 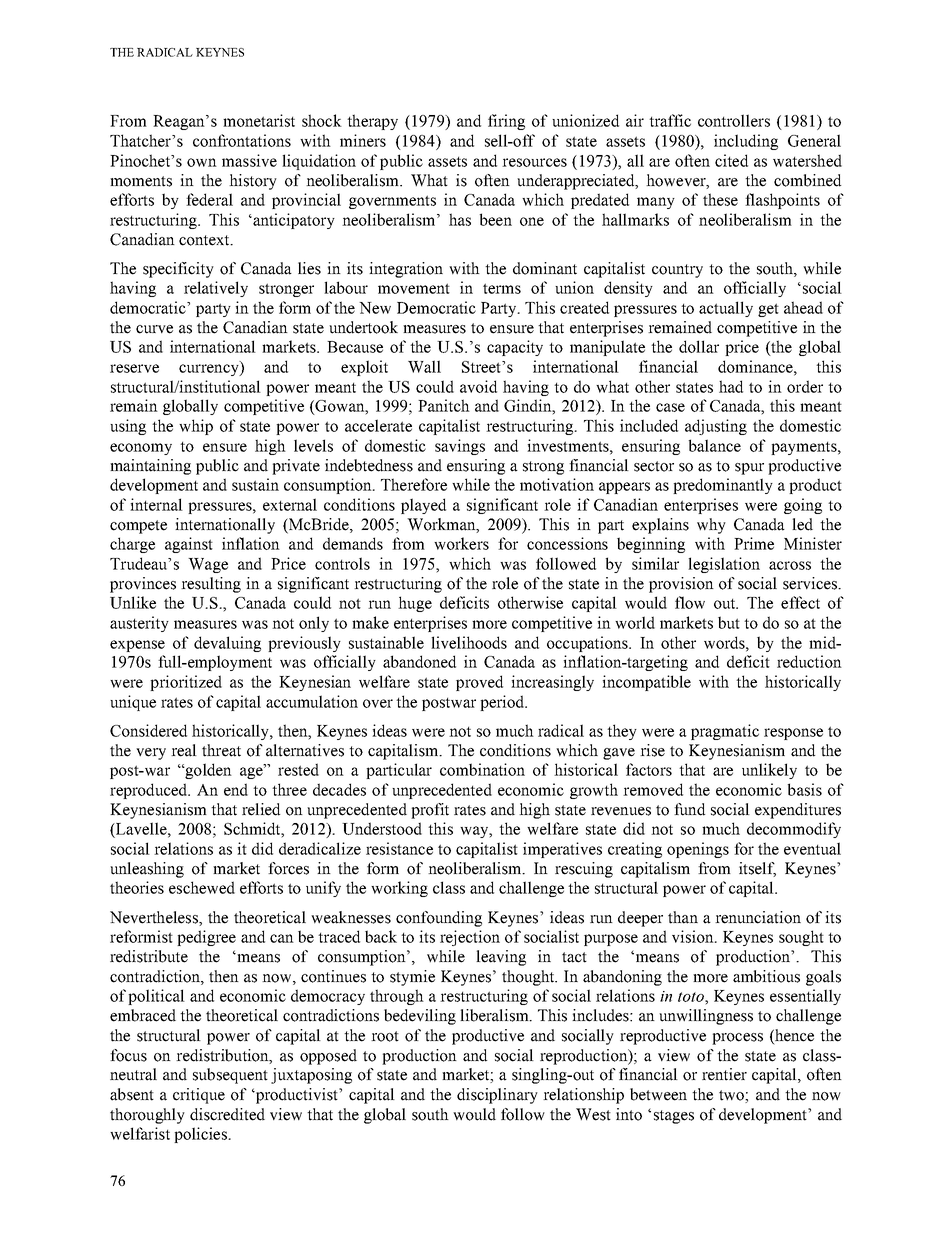 I want to click on own, so click(x=202, y=162).
